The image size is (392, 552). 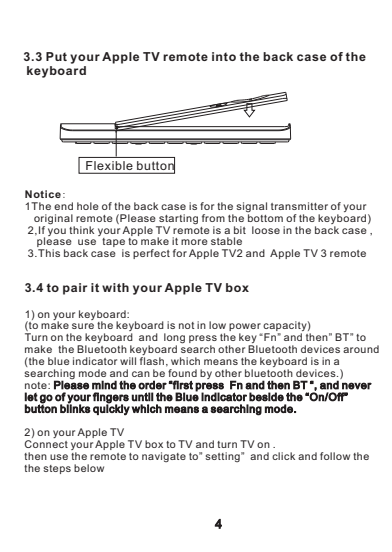 What do you see at coordinates (83, 326) in the document?
I see `sure` at bounding box center [83, 326].
